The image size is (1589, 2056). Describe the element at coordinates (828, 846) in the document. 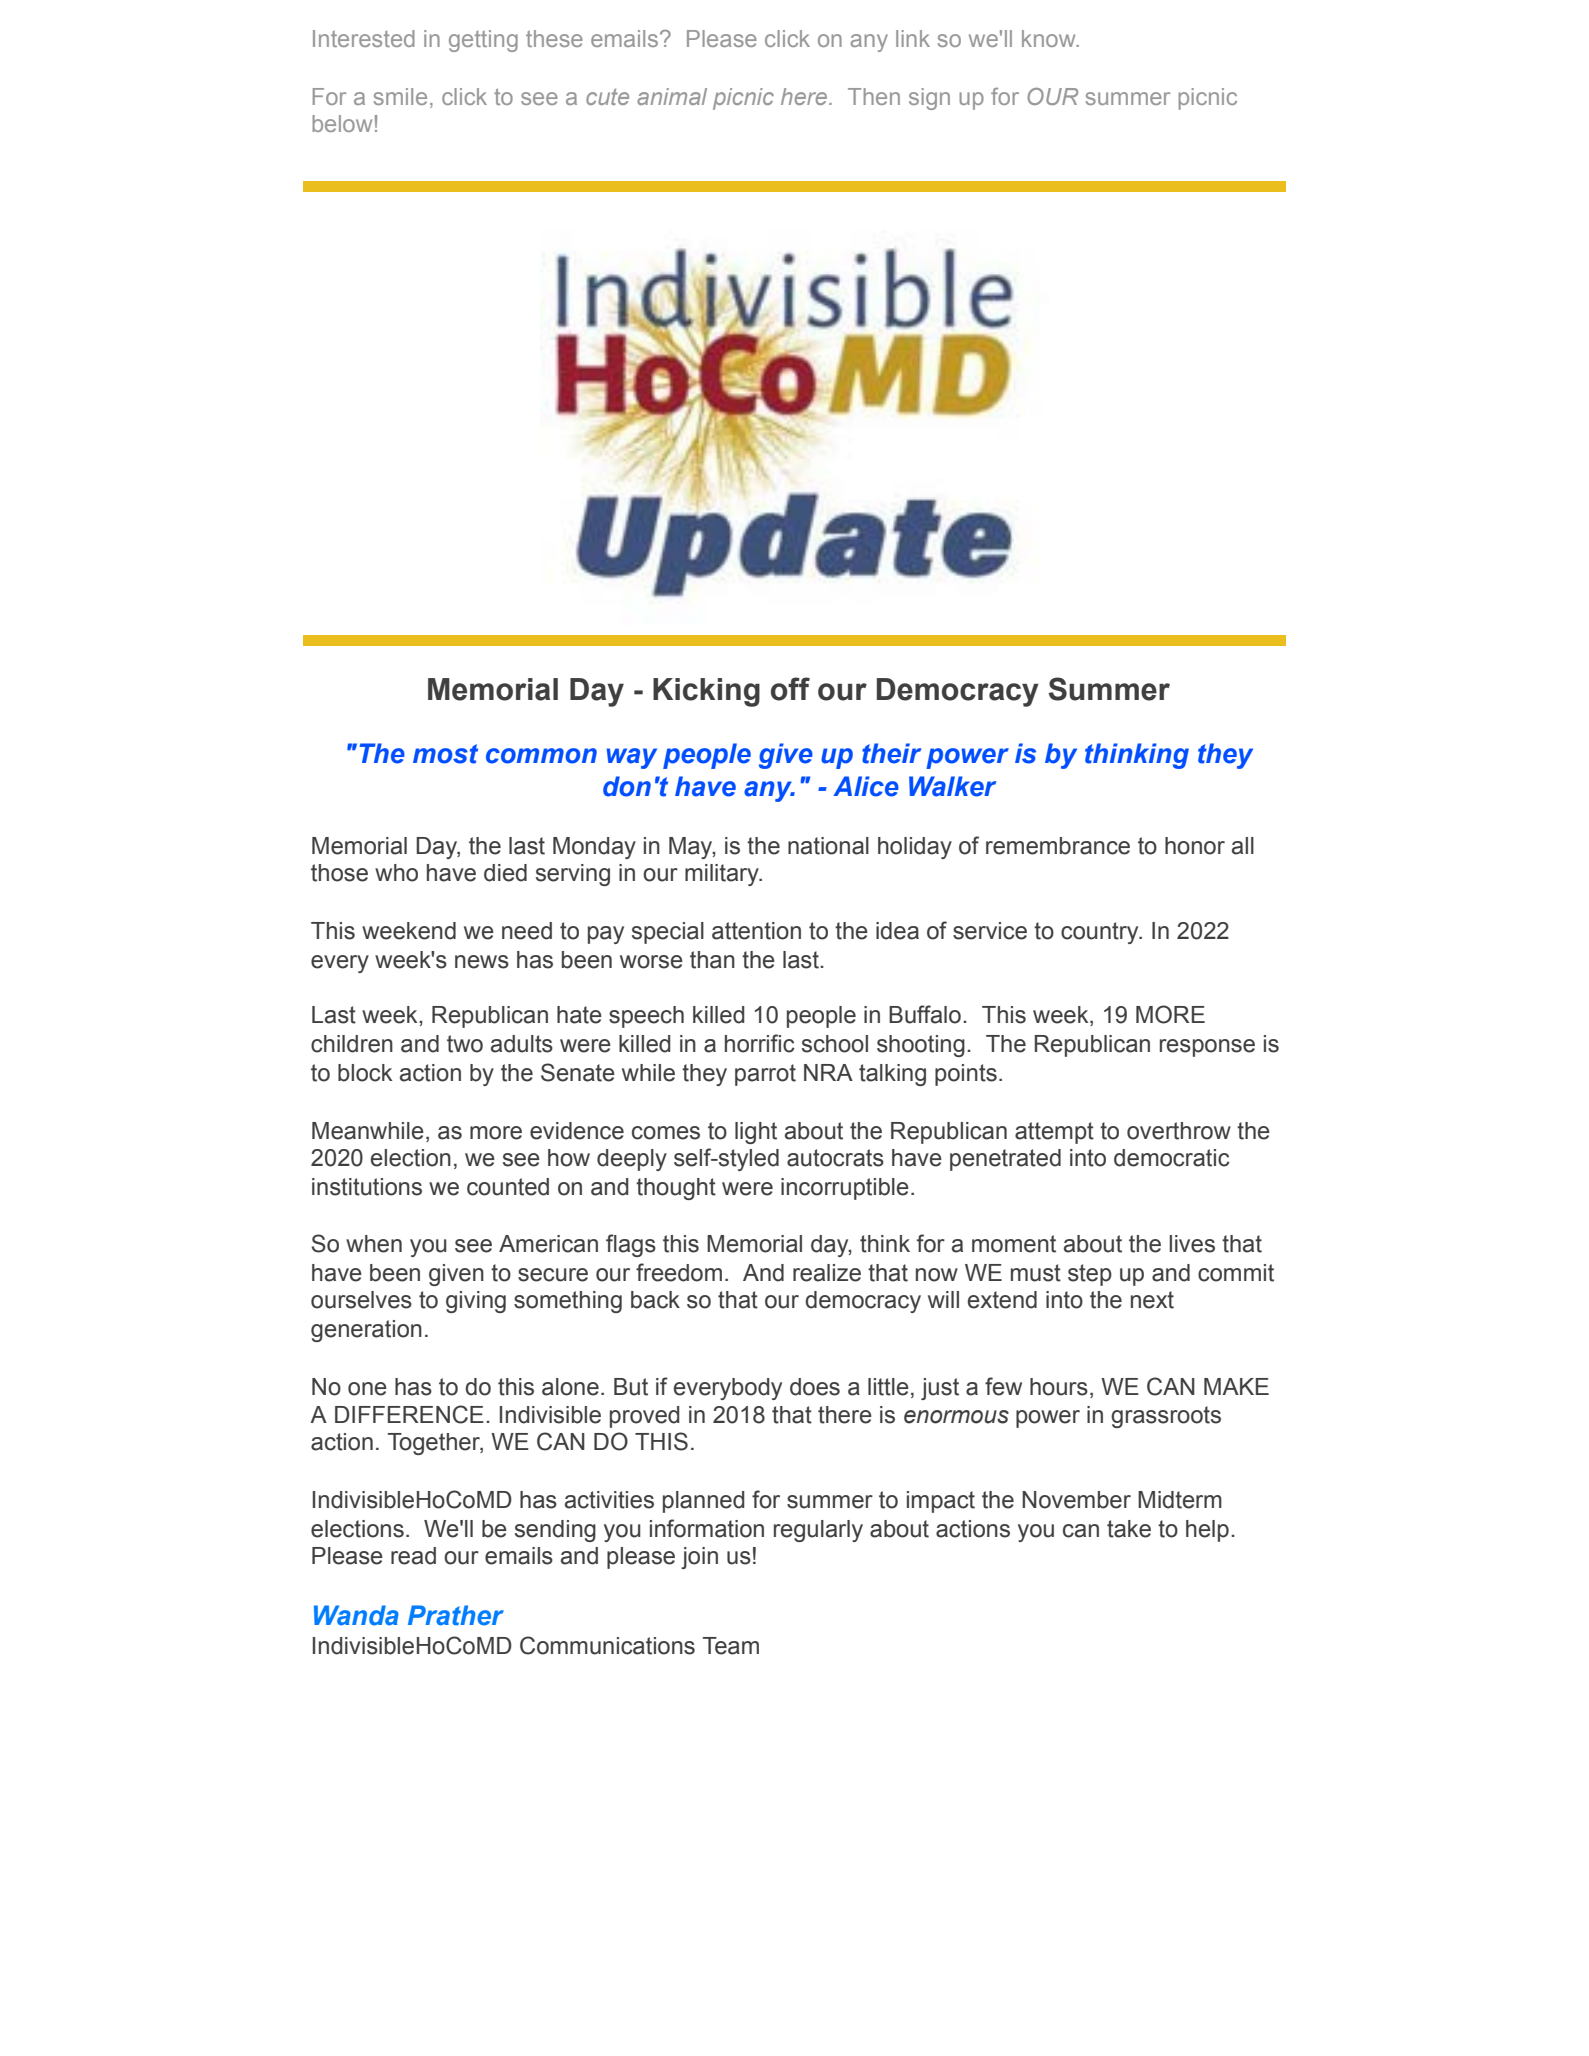

I see `national` at that location.
